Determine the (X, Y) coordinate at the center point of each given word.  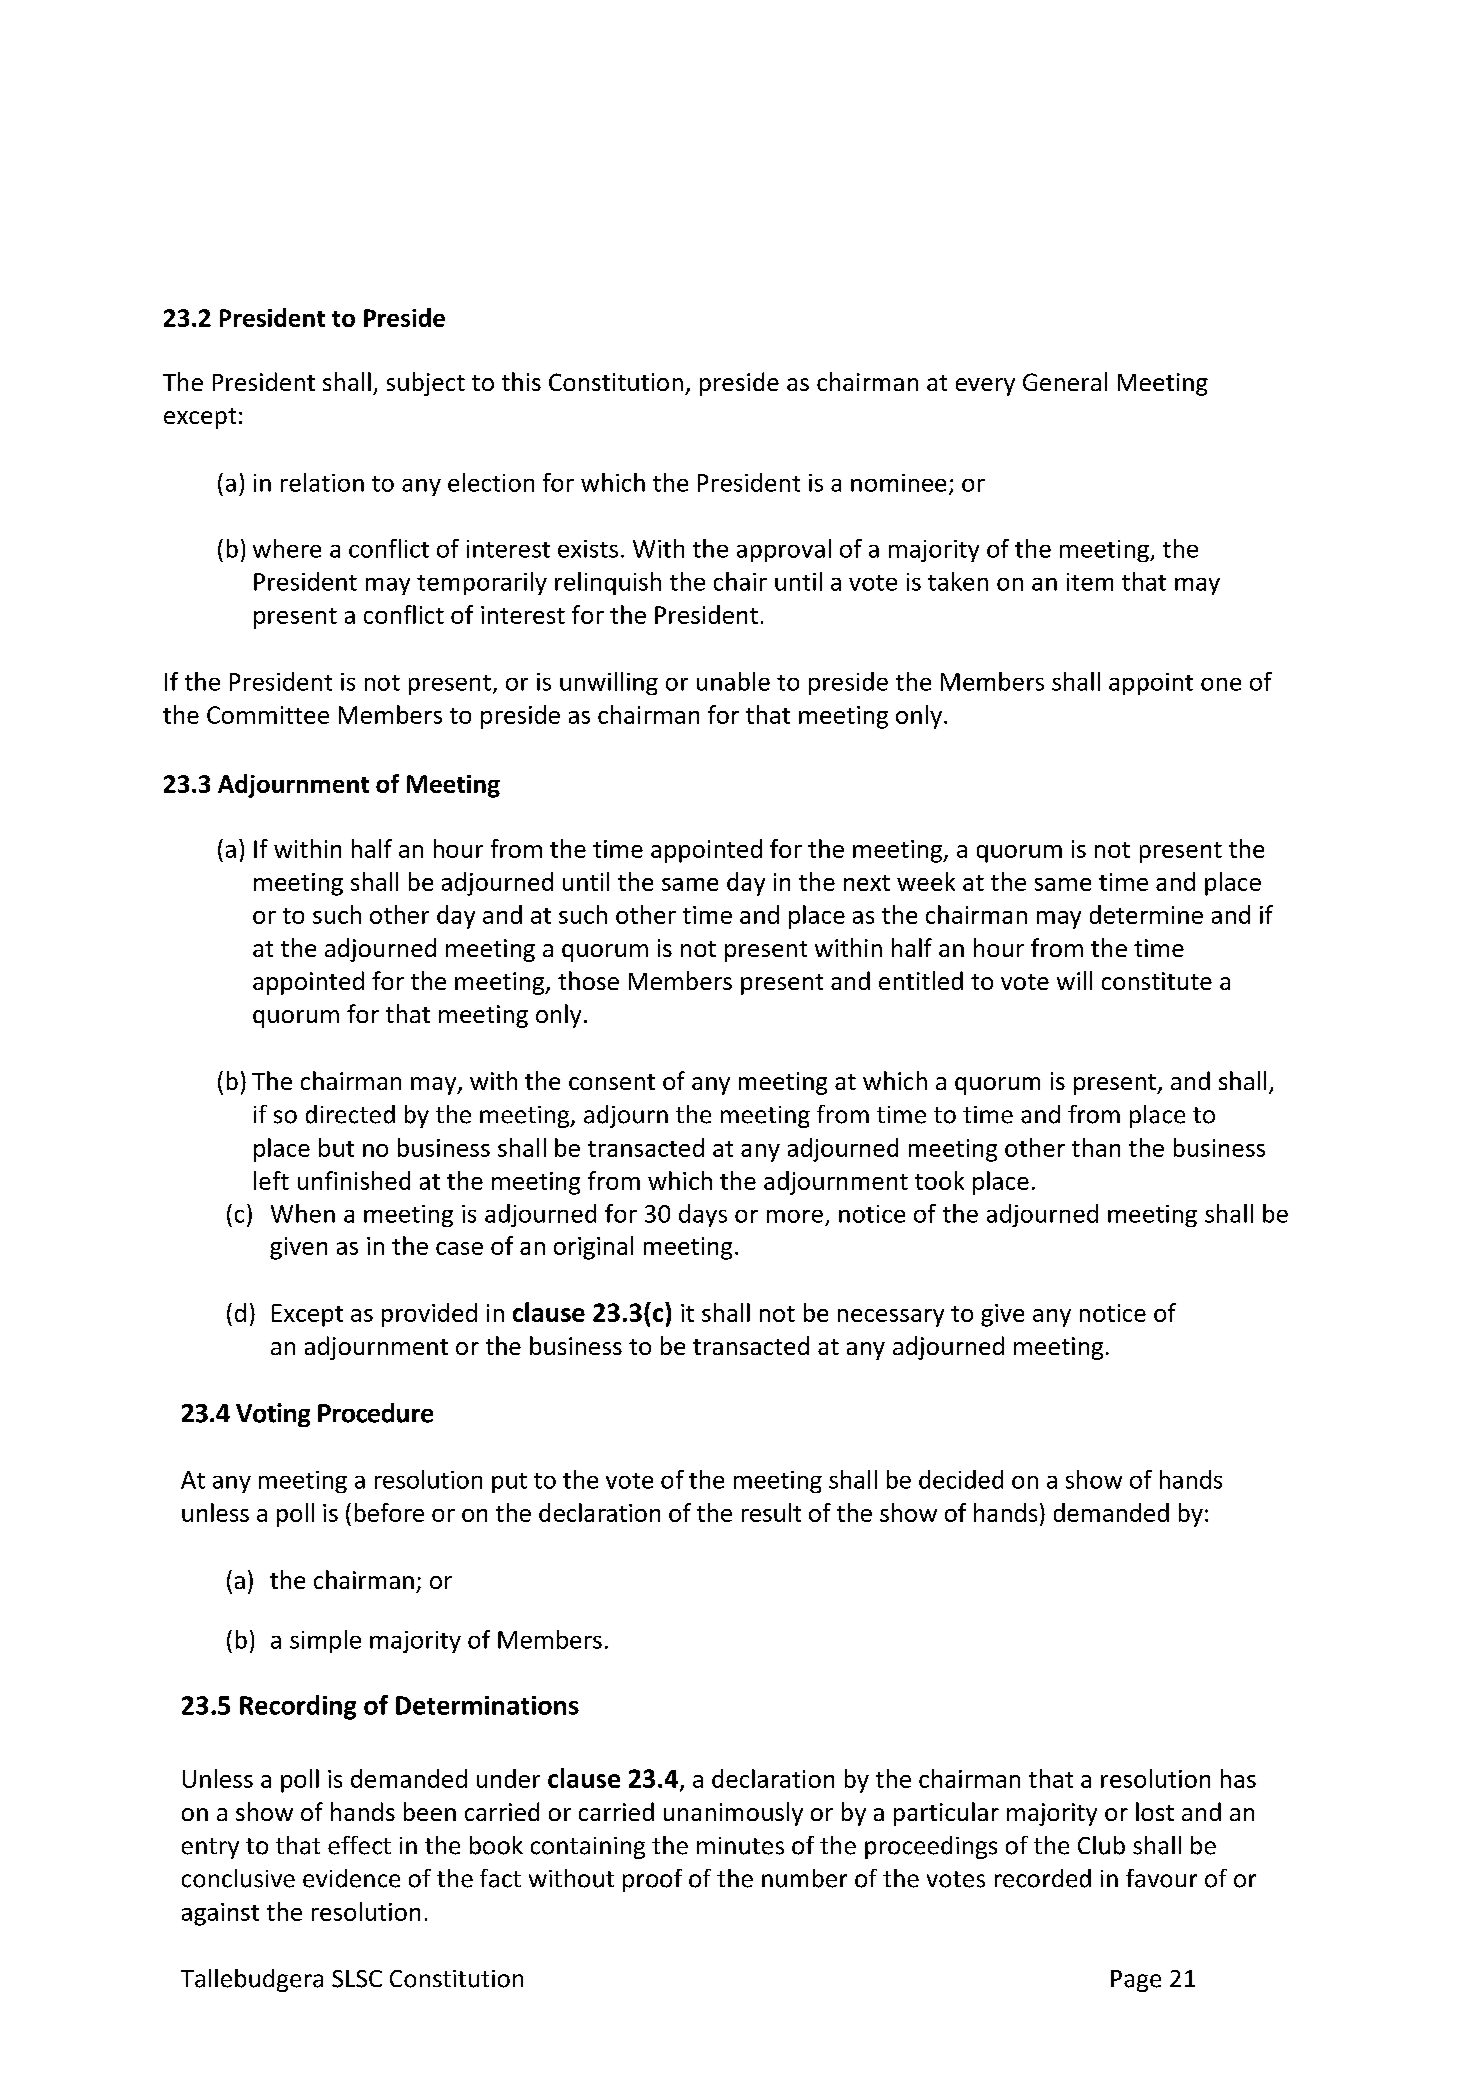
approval (784, 550)
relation (322, 482)
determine (1146, 914)
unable (733, 681)
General (1065, 381)
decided (961, 1479)
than (1096, 1147)
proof (652, 1880)
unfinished (354, 1180)
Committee (268, 715)
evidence (351, 1878)
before (389, 1512)
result (771, 1512)
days (703, 1215)
